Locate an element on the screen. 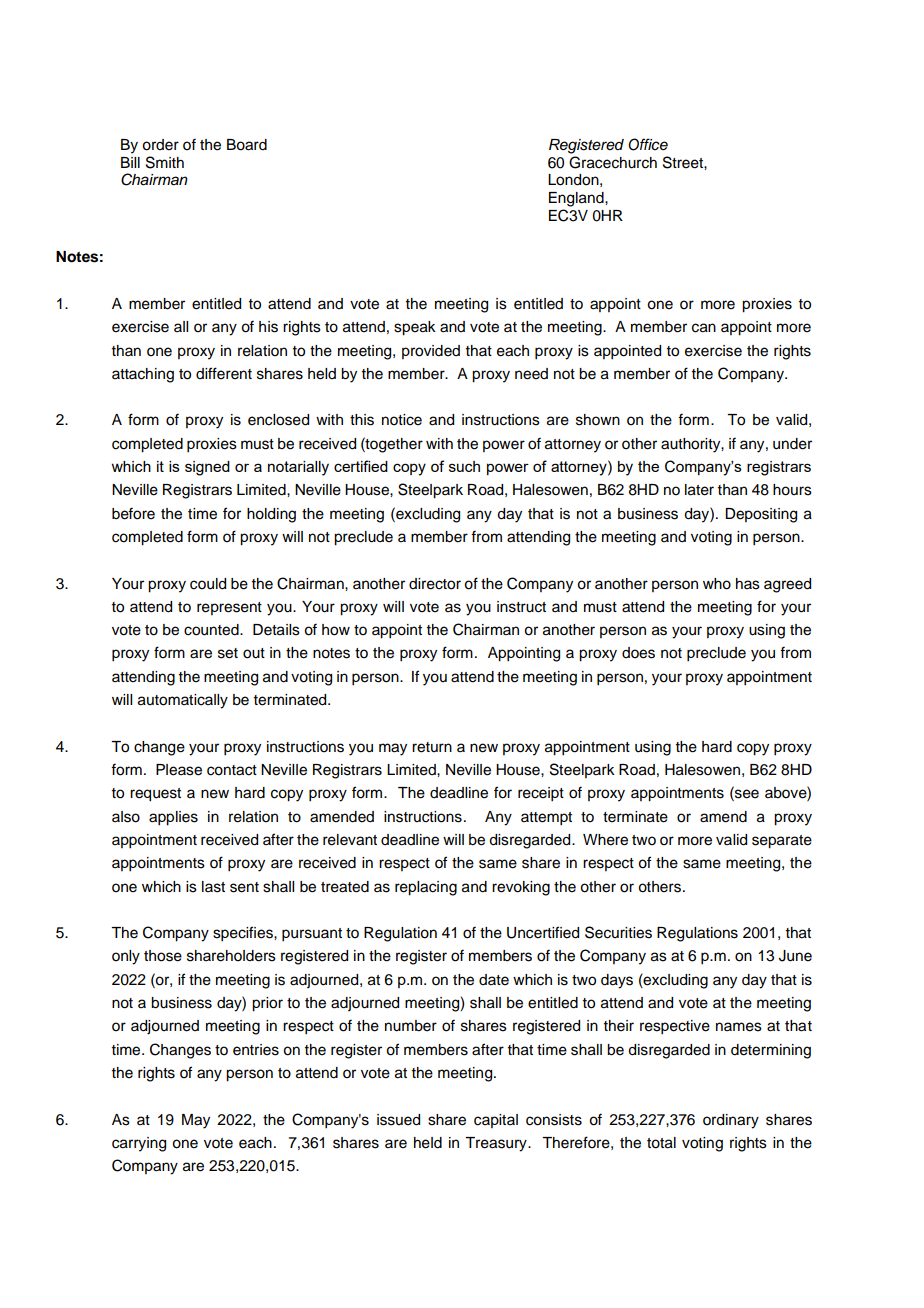 The height and width of the screenshot is (1308, 924). Smith is located at coordinates (165, 162).
